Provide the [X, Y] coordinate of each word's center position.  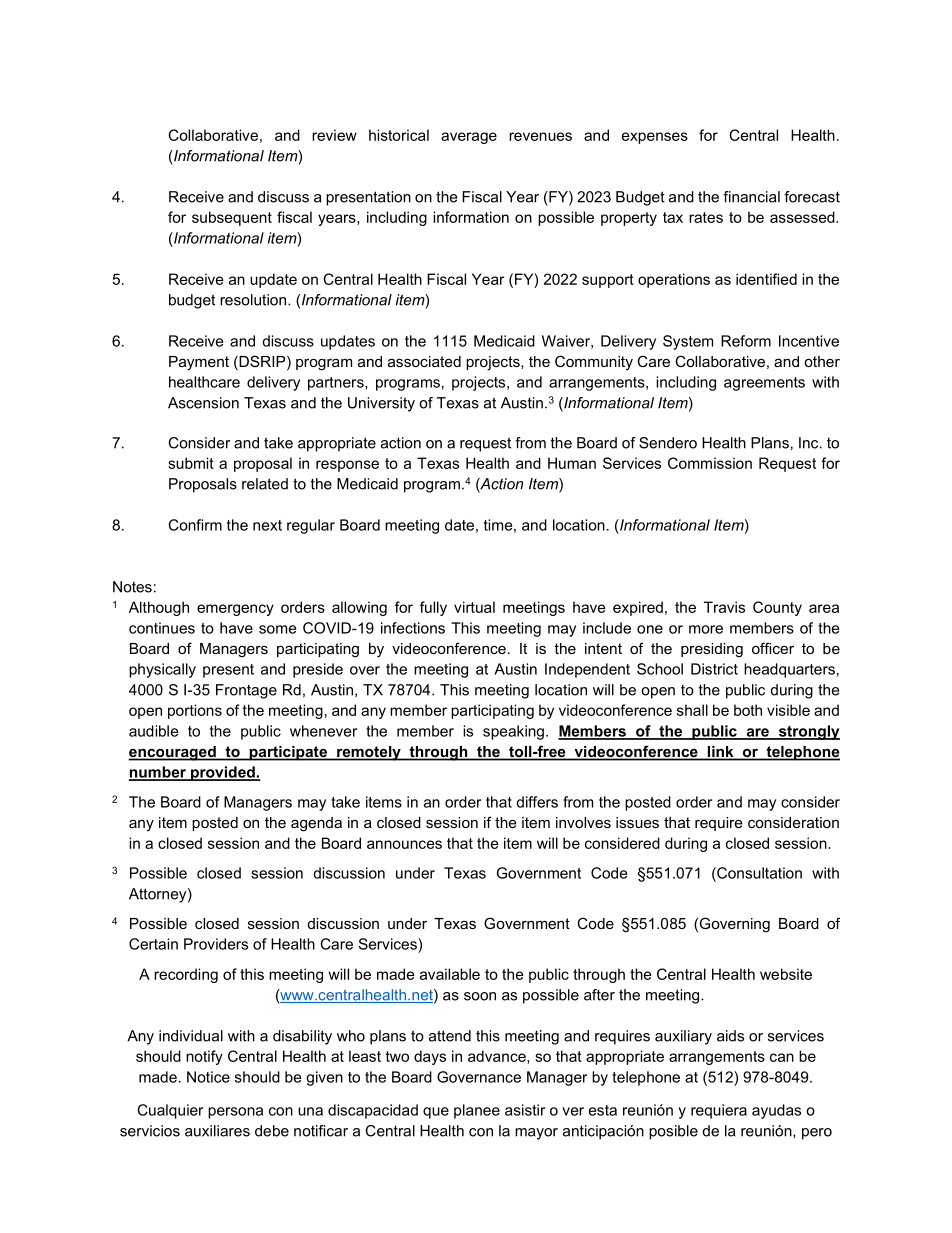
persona [235, 1113]
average [469, 138]
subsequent [232, 218]
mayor [536, 1134]
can [782, 1057]
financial [751, 197]
